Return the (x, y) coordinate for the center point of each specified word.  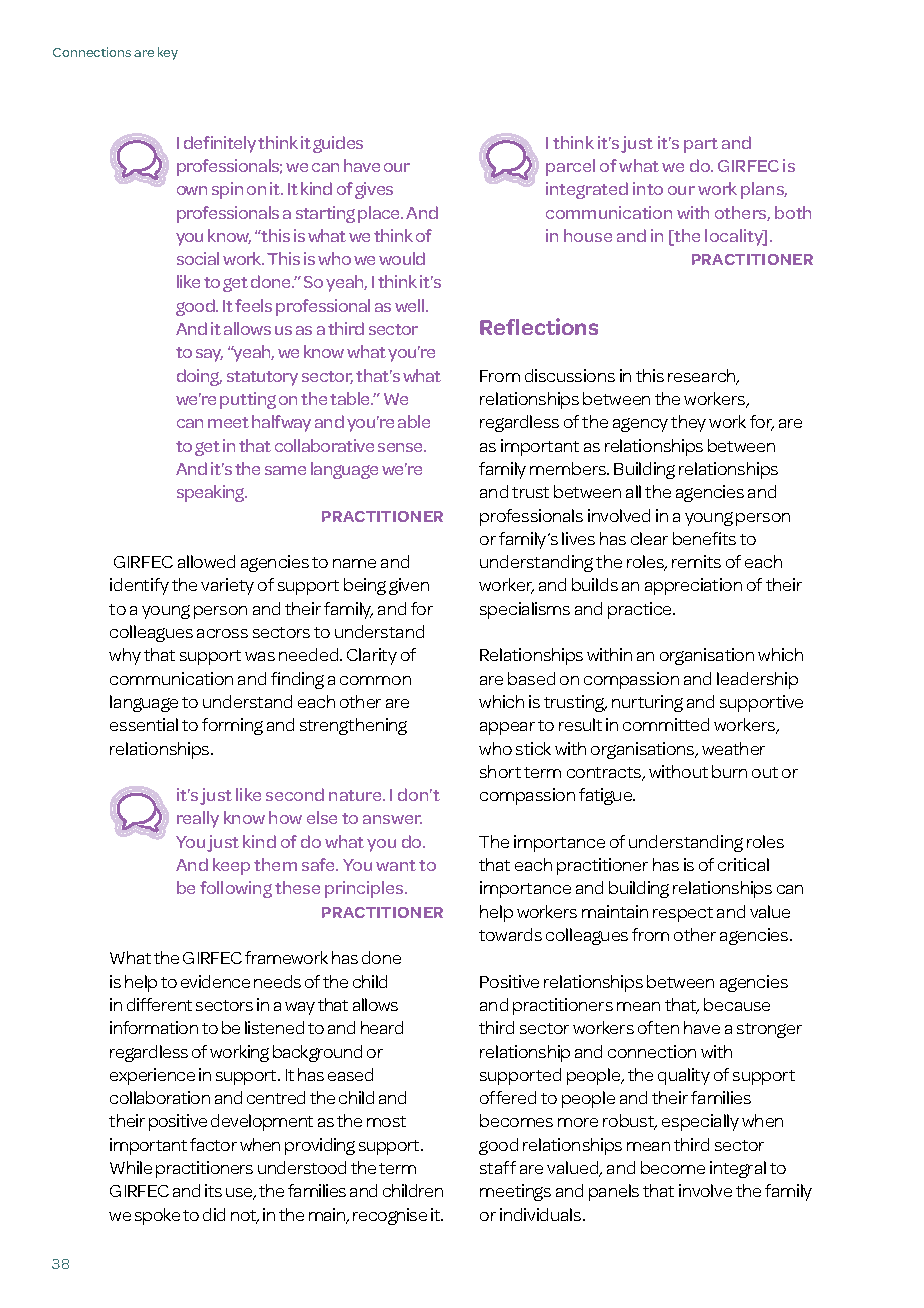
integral (738, 1169)
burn (729, 771)
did (214, 1214)
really (198, 819)
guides (338, 144)
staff (498, 1167)
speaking (212, 493)
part (701, 145)
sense (402, 447)
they (688, 423)
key (168, 53)
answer (392, 819)
